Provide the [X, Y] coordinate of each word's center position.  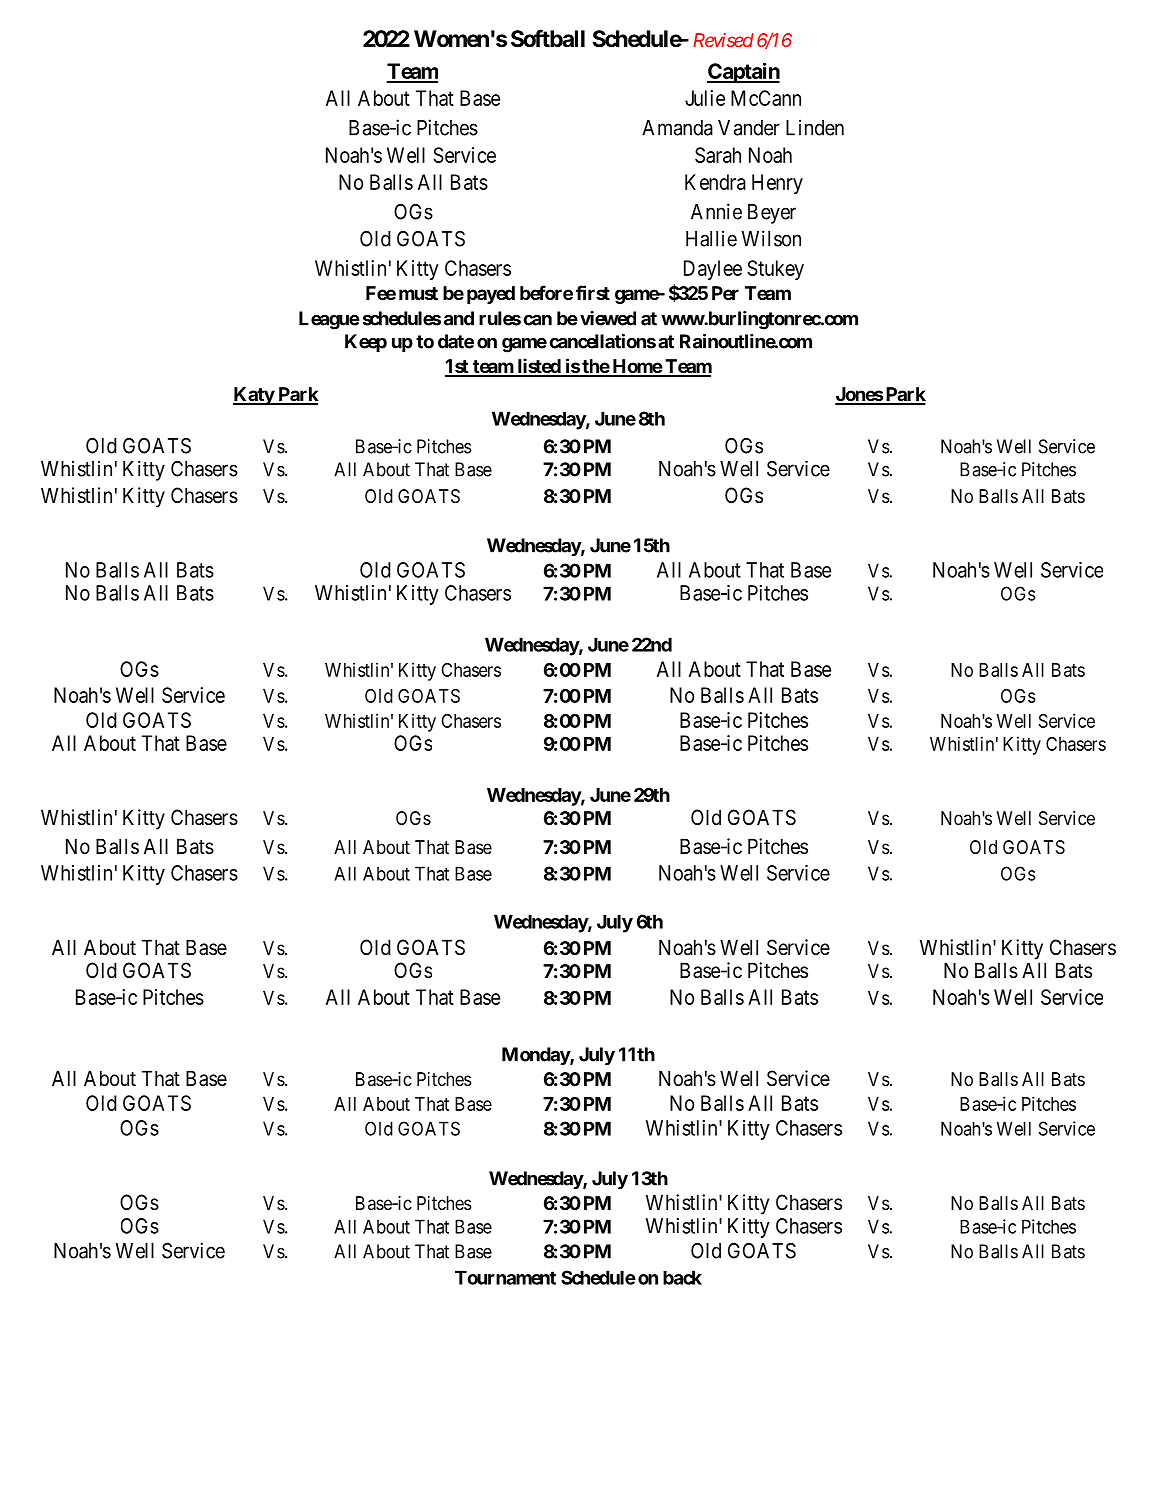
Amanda [677, 128]
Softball [548, 38]
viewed [608, 318]
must [418, 293]
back [682, 1277]
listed [538, 367]
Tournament [505, 1277]
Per [725, 293]
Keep [366, 343]
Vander [749, 128]
